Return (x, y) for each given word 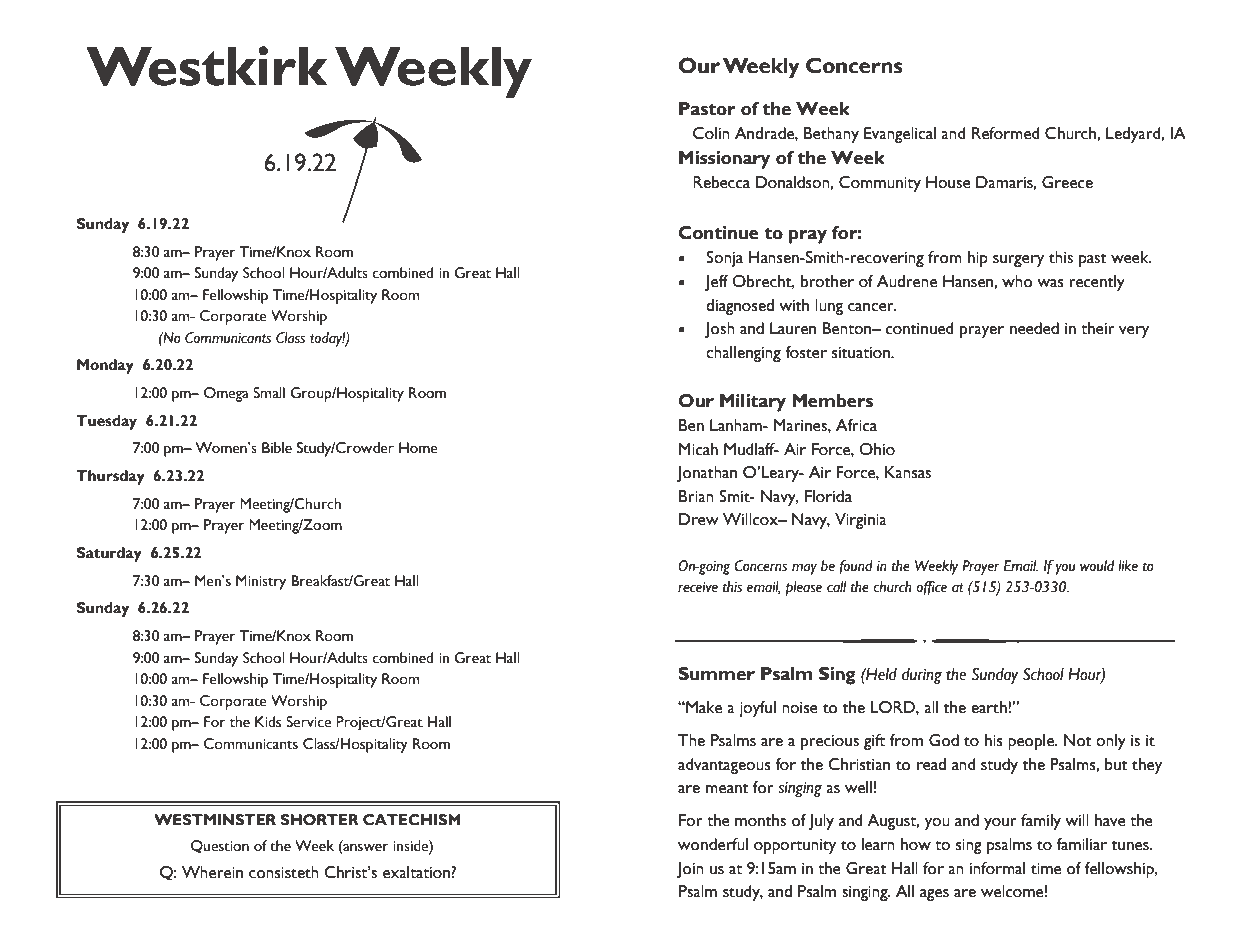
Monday (105, 366)
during (921, 676)
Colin (711, 133)
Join (690, 870)
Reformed (1006, 133)
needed (1034, 328)
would (1097, 566)
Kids (268, 722)
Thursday (110, 477)
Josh (720, 330)
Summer (716, 674)
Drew (699, 519)
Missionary (724, 160)
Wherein (212, 872)
